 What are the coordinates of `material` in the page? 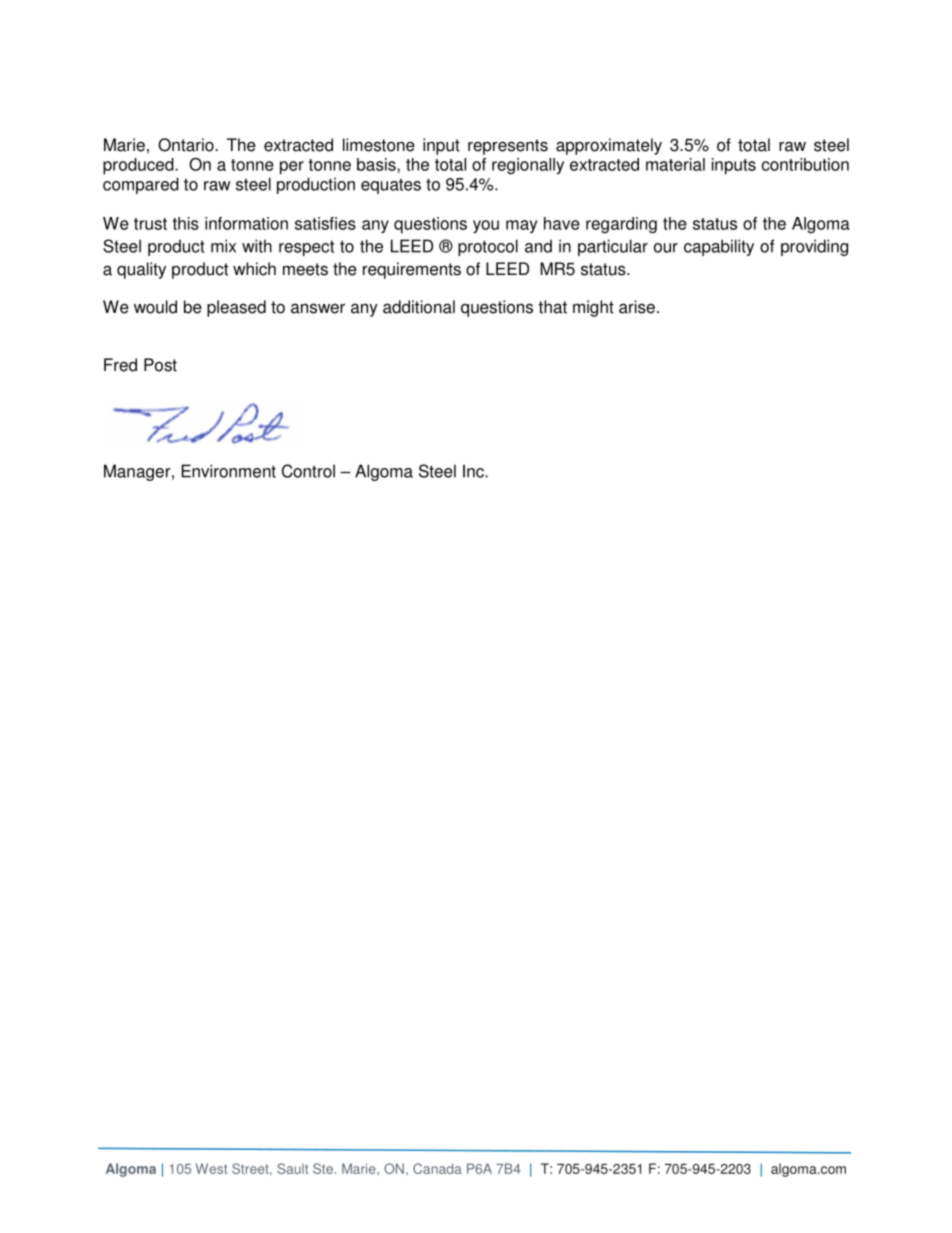 It's located at (675, 164).
